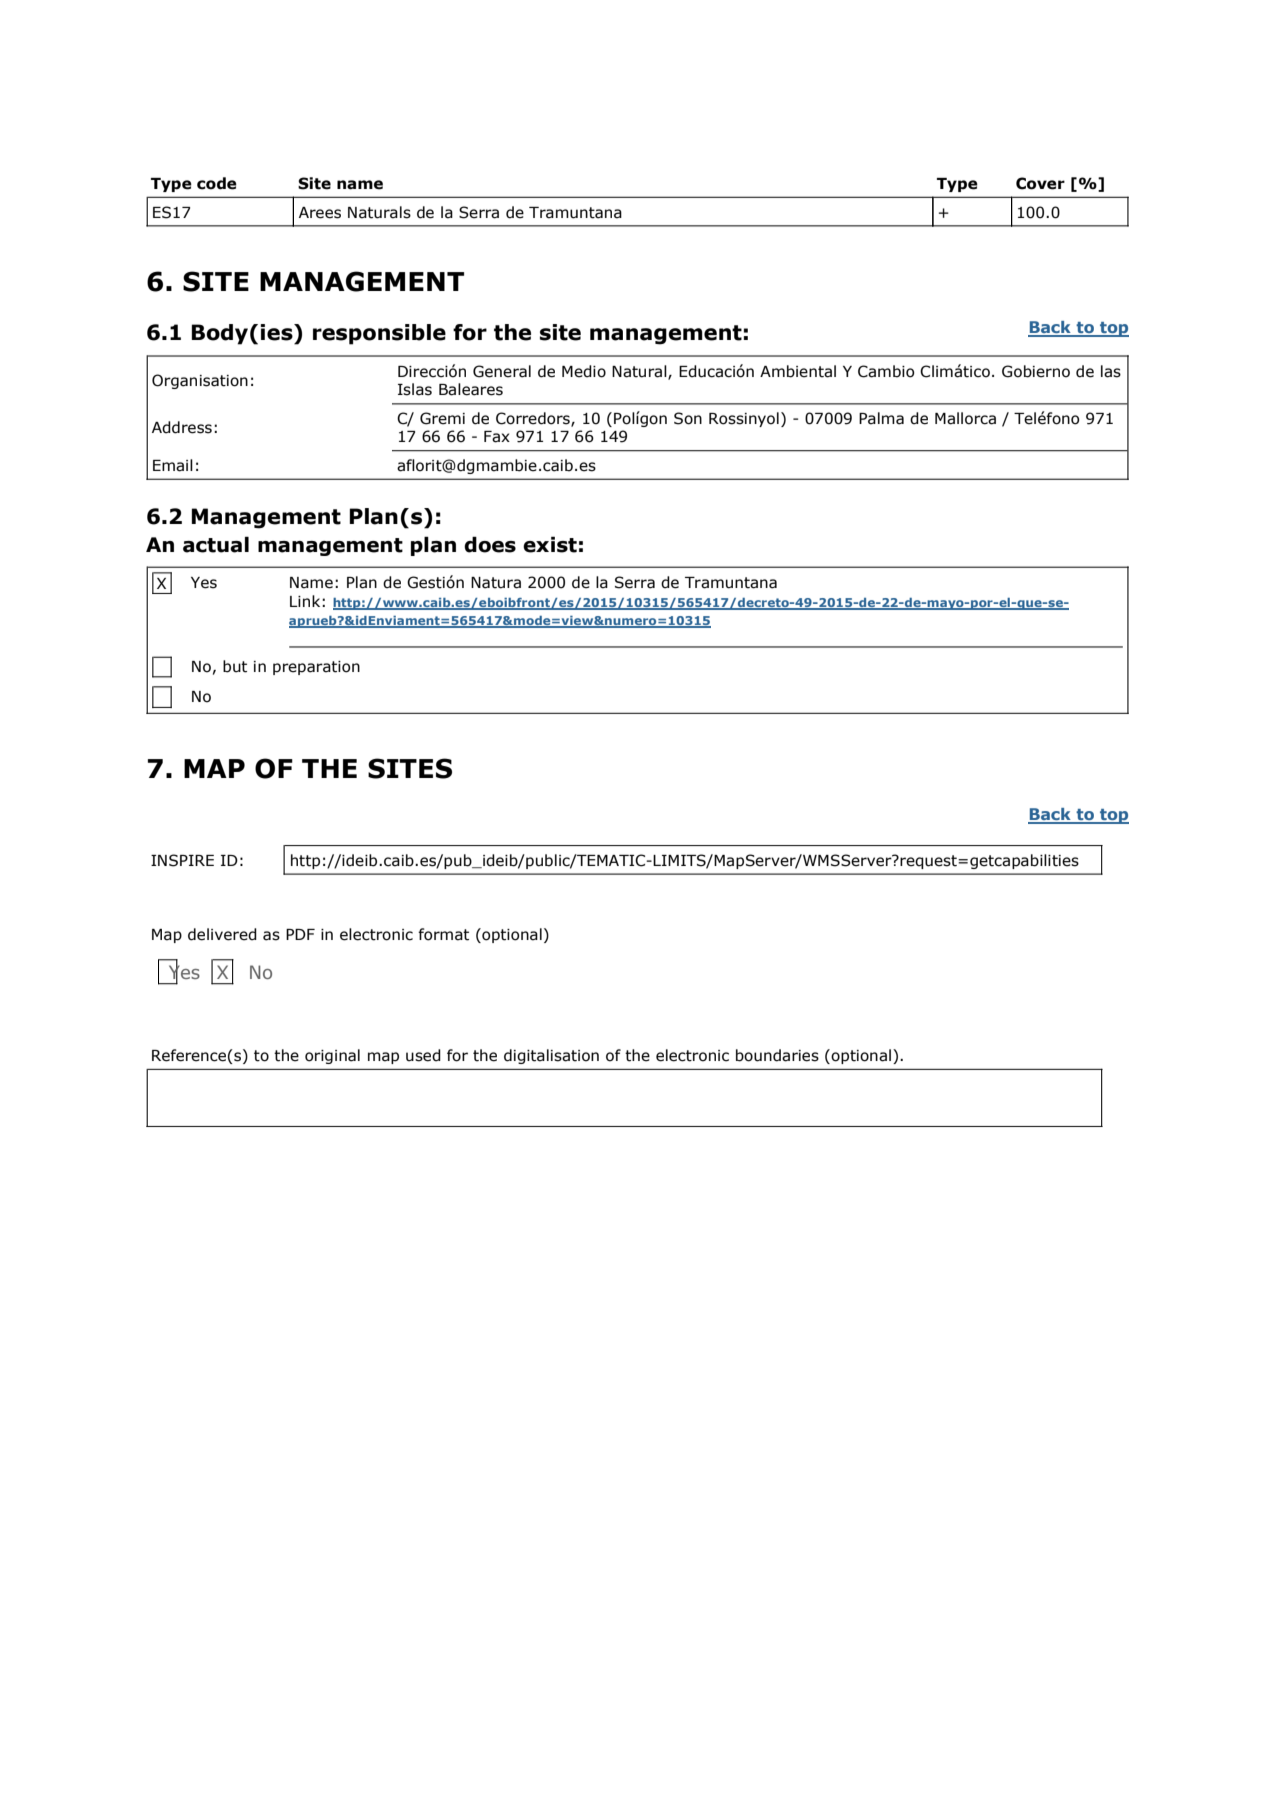  Describe the element at coordinates (550, 544) in the page. I see `exist` at that location.
